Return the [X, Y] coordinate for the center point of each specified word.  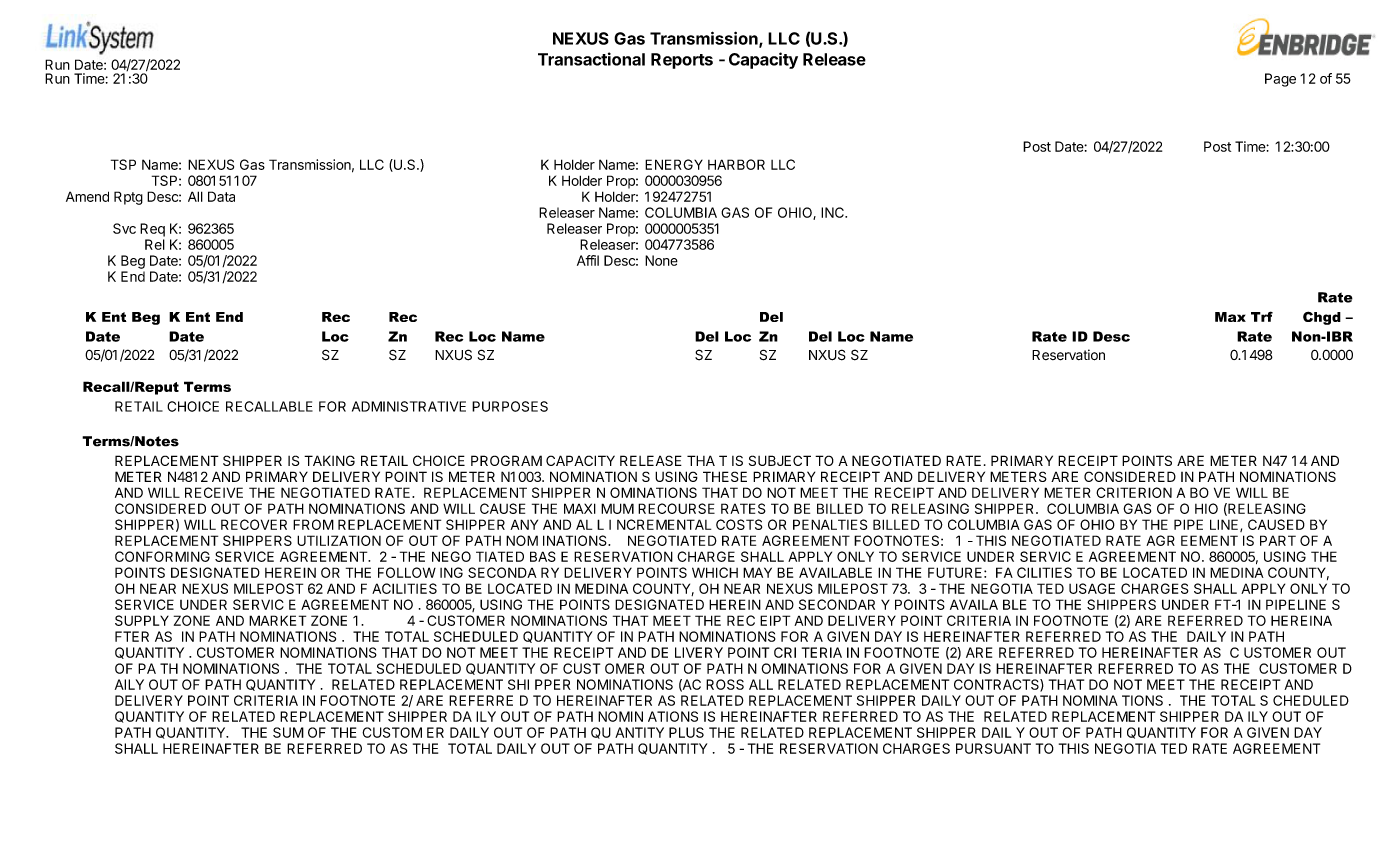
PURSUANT [993, 748]
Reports [682, 61]
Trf [1262, 316]
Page [1280, 80]
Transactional [591, 59]
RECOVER [254, 524]
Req [152, 230]
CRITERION [1134, 492]
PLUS [686, 732]
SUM [288, 732]
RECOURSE [676, 508]
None [661, 260]
